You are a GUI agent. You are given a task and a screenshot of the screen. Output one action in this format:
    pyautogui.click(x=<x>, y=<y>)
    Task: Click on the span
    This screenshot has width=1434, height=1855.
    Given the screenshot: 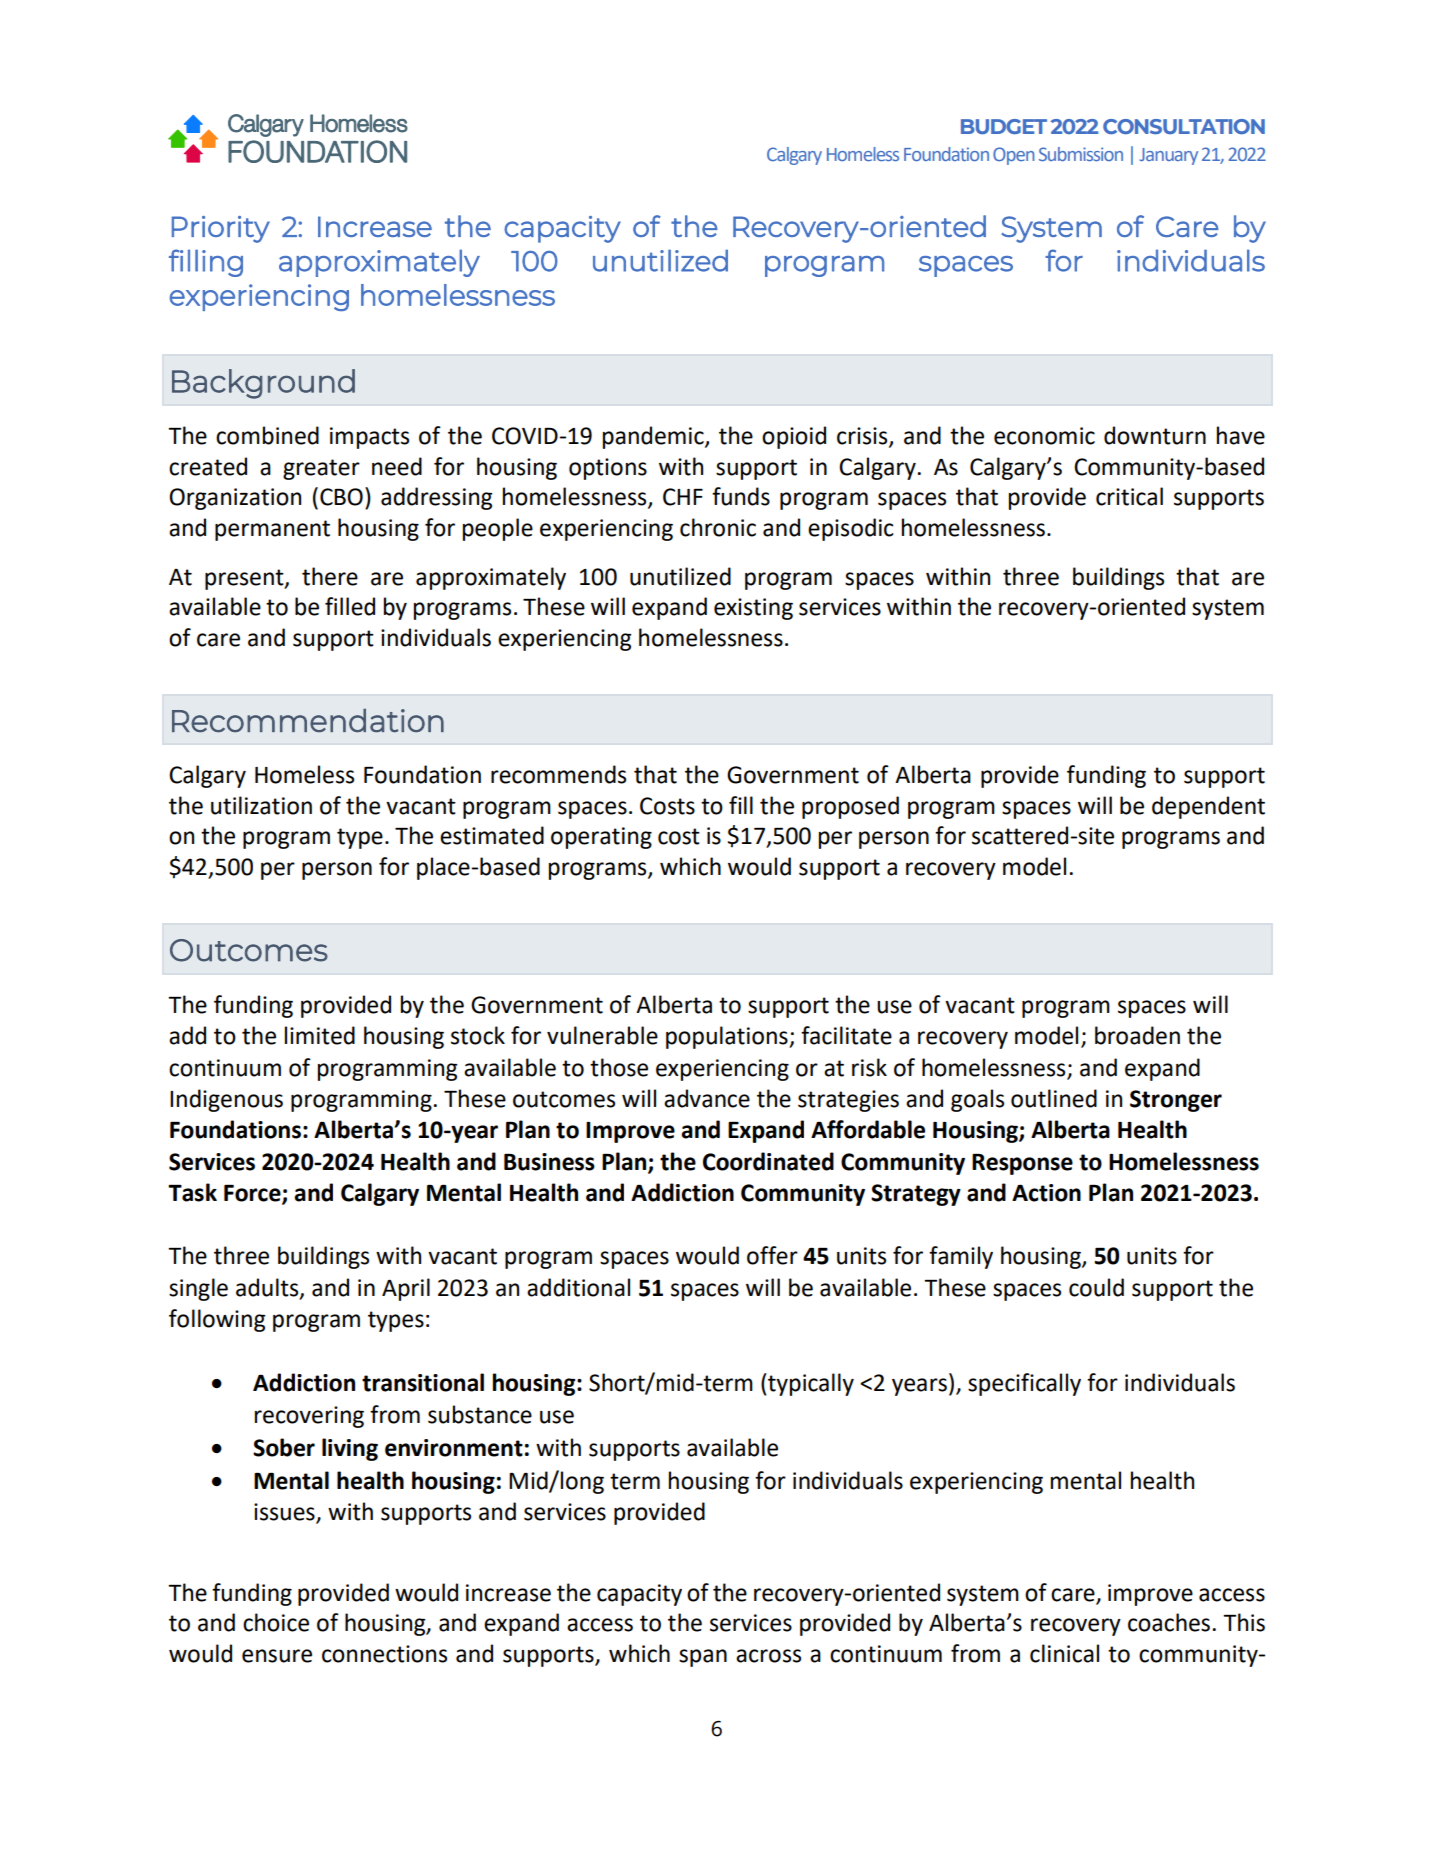 What is the action you would take?
    pyautogui.click(x=703, y=1658)
